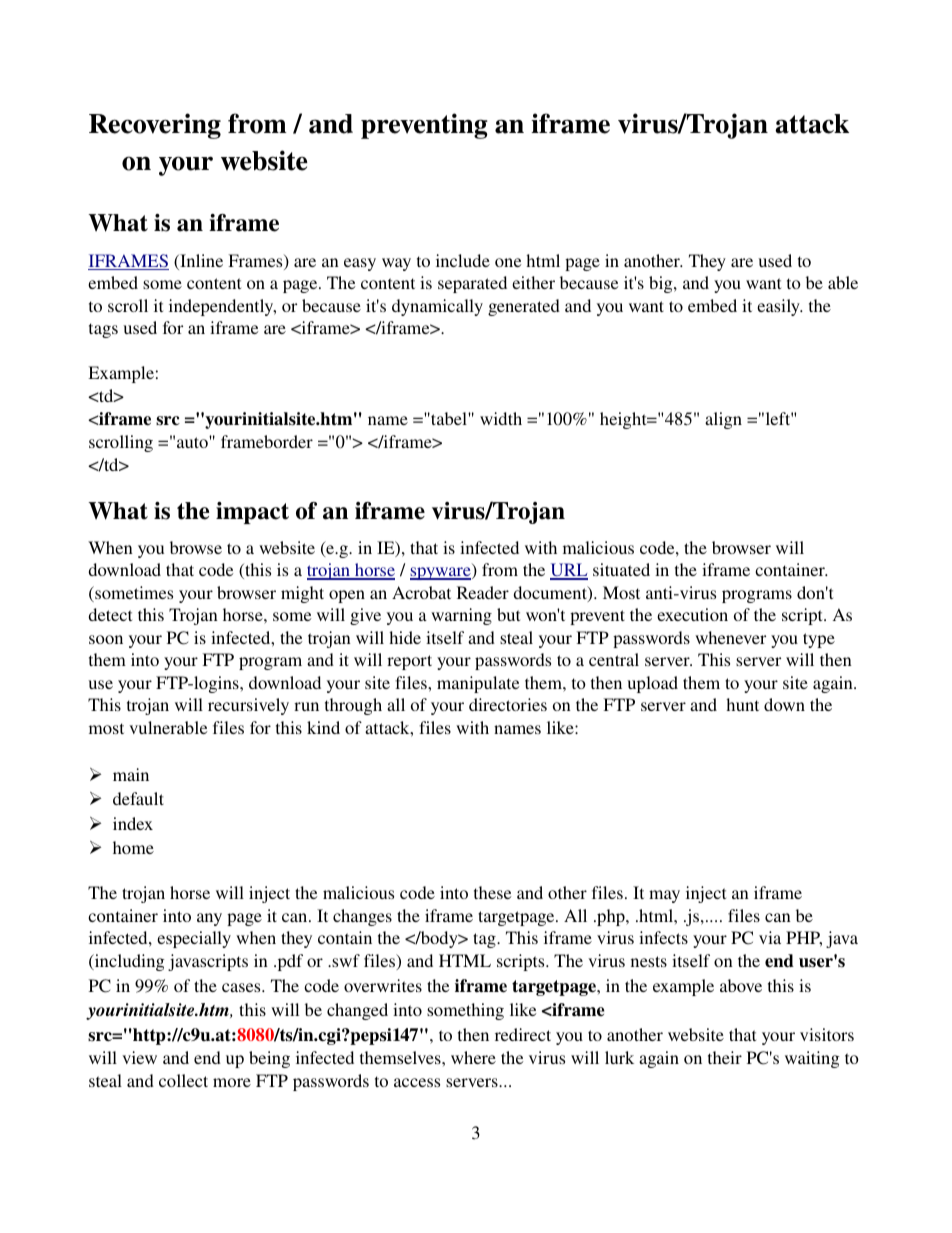 The height and width of the screenshot is (1233, 952). Describe the element at coordinates (662, 284) in the screenshot. I see `big` at that location.
